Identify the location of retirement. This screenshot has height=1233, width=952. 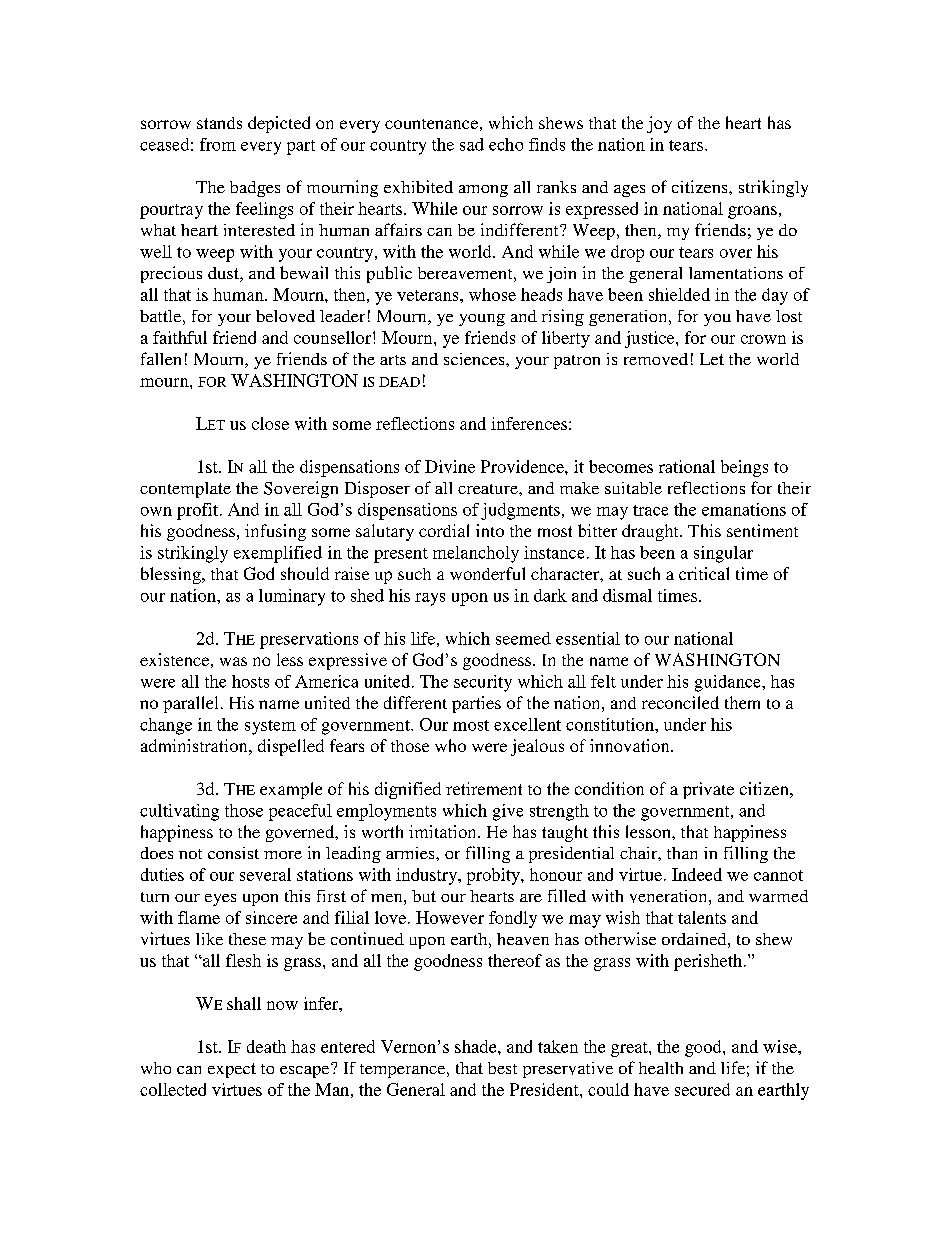
(484, 788).
